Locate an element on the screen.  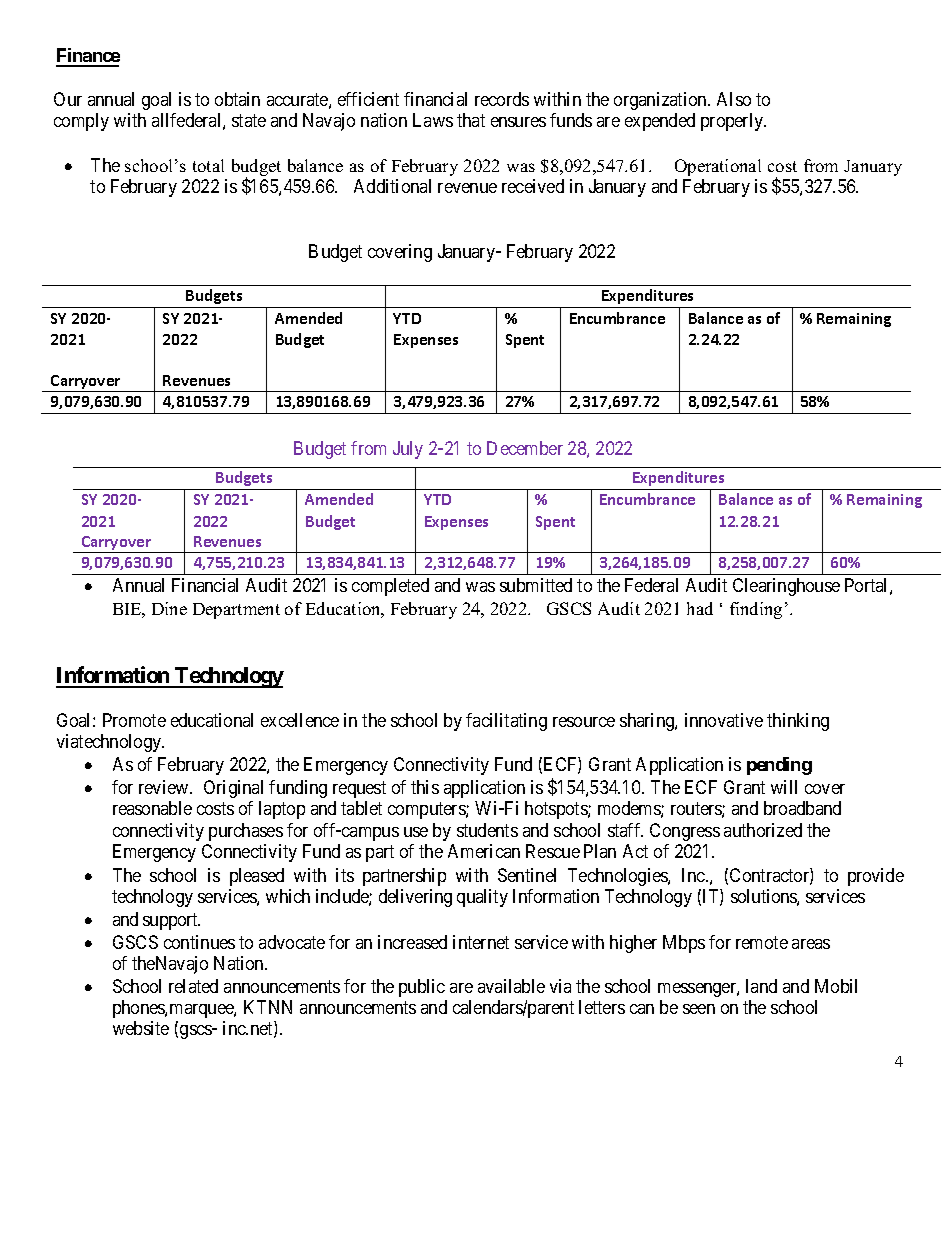
state is located at coordinates (249, 121).
